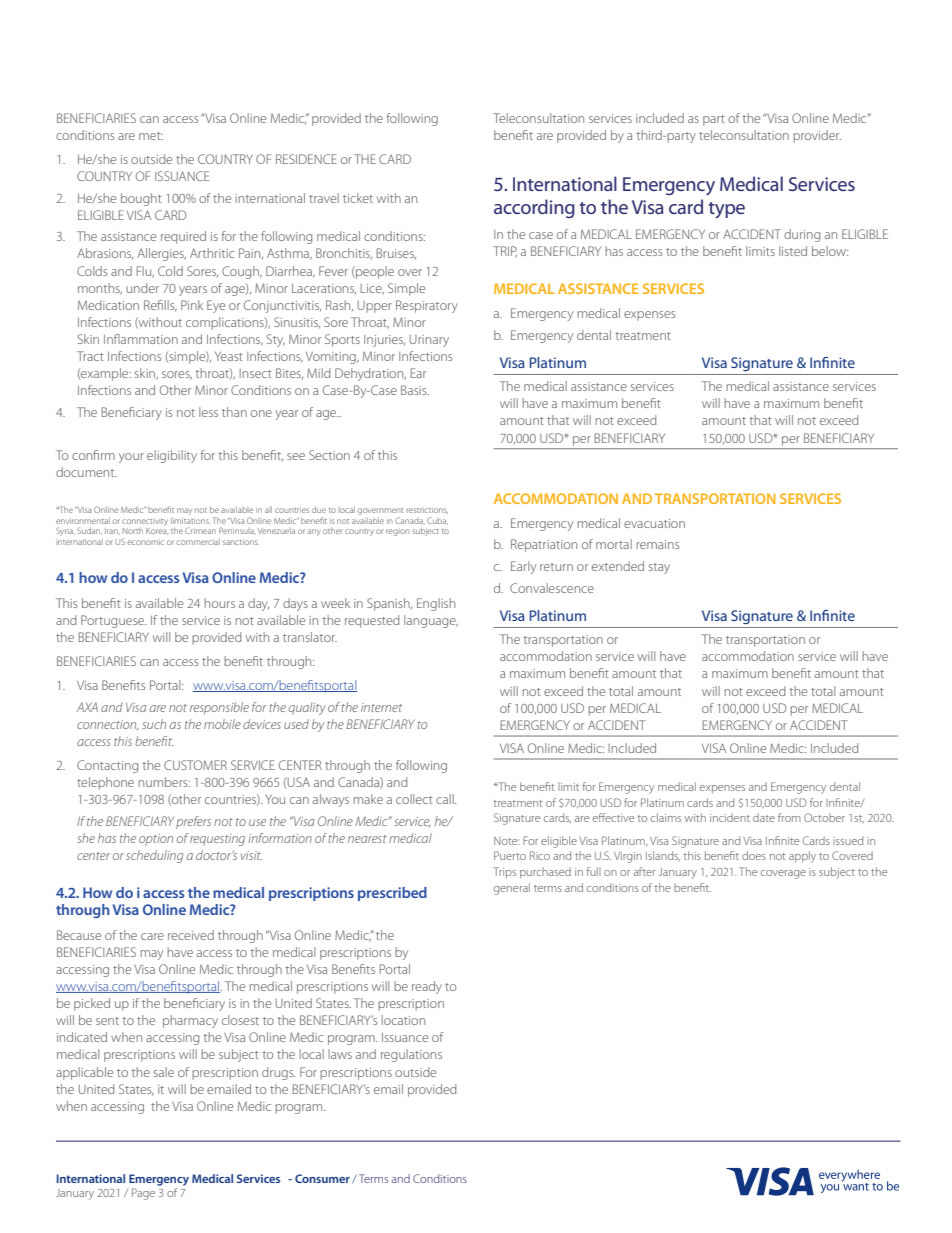  I want to click on Consumer, so click(322, 1178).
